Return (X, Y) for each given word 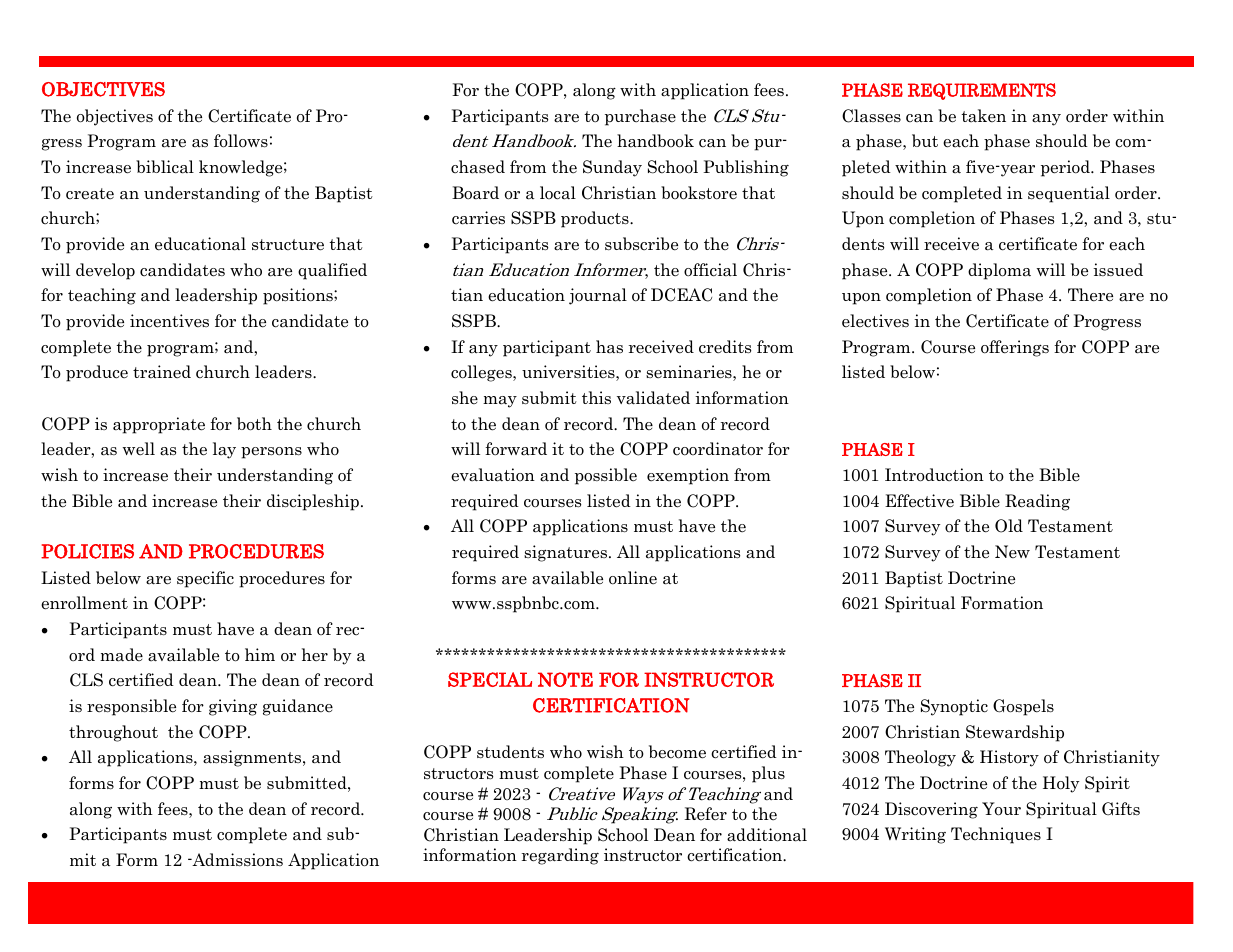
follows (241, 141)
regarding (560, 856)
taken (983, 116)
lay (224, 450)
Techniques (996, 835)
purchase (640, 117)
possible (606, 476)
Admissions (236, 860)
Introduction (934, 475)
